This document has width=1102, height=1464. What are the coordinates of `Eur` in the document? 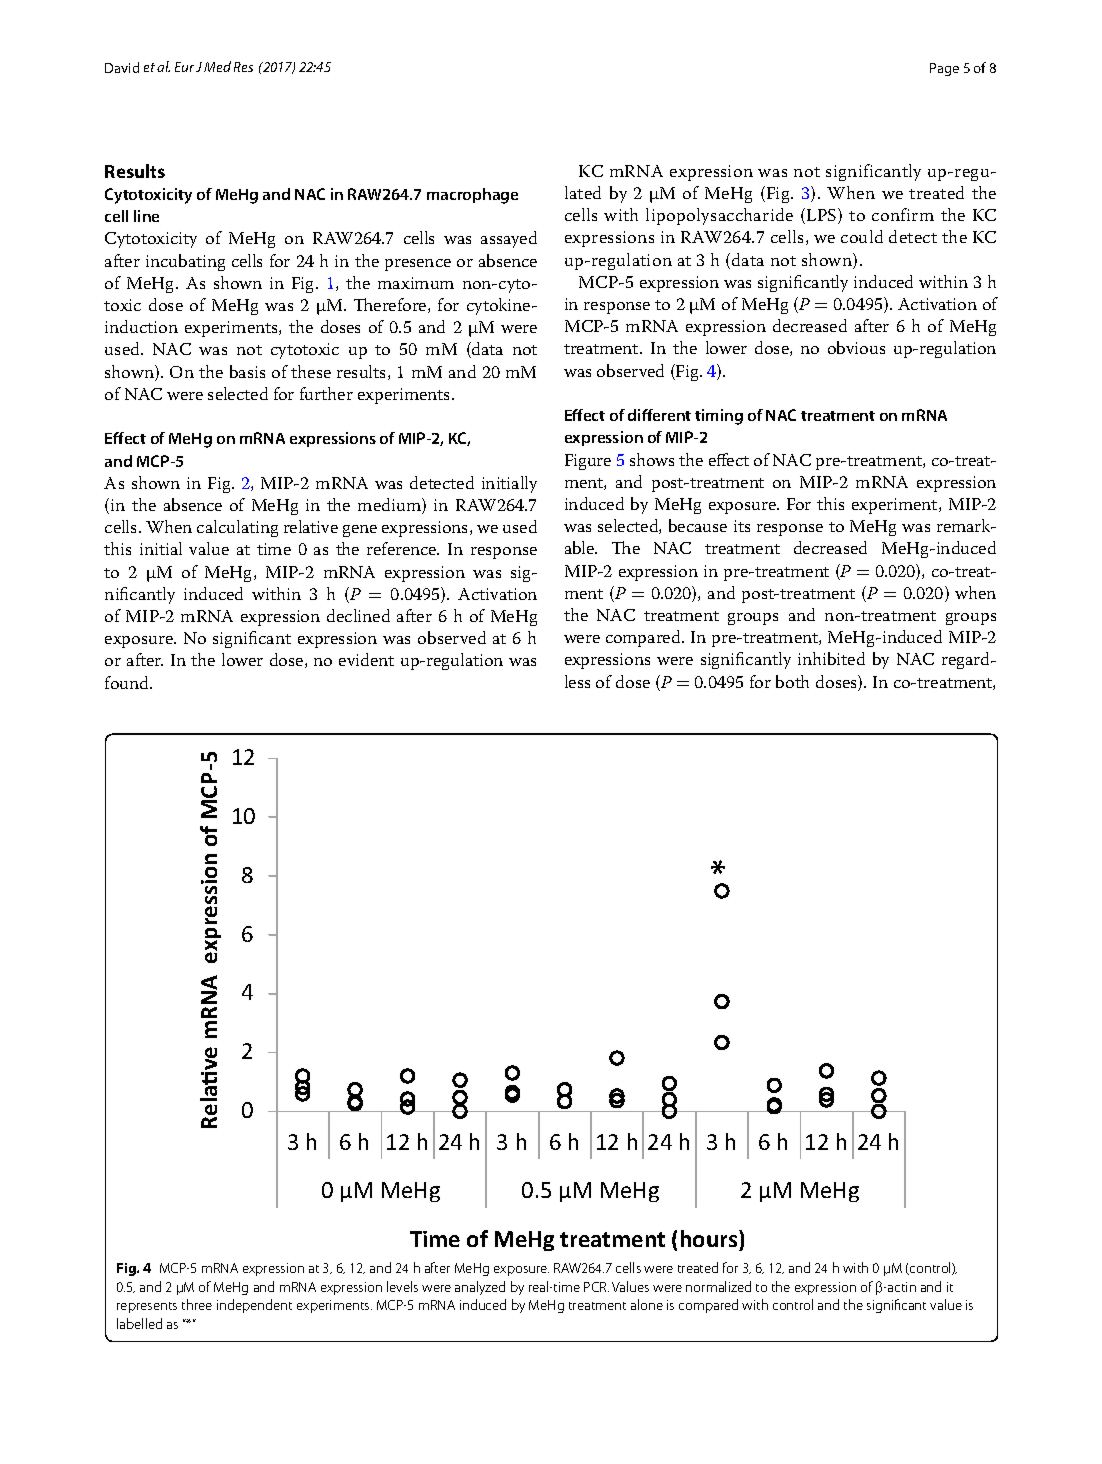 It's located at (184, 67).
